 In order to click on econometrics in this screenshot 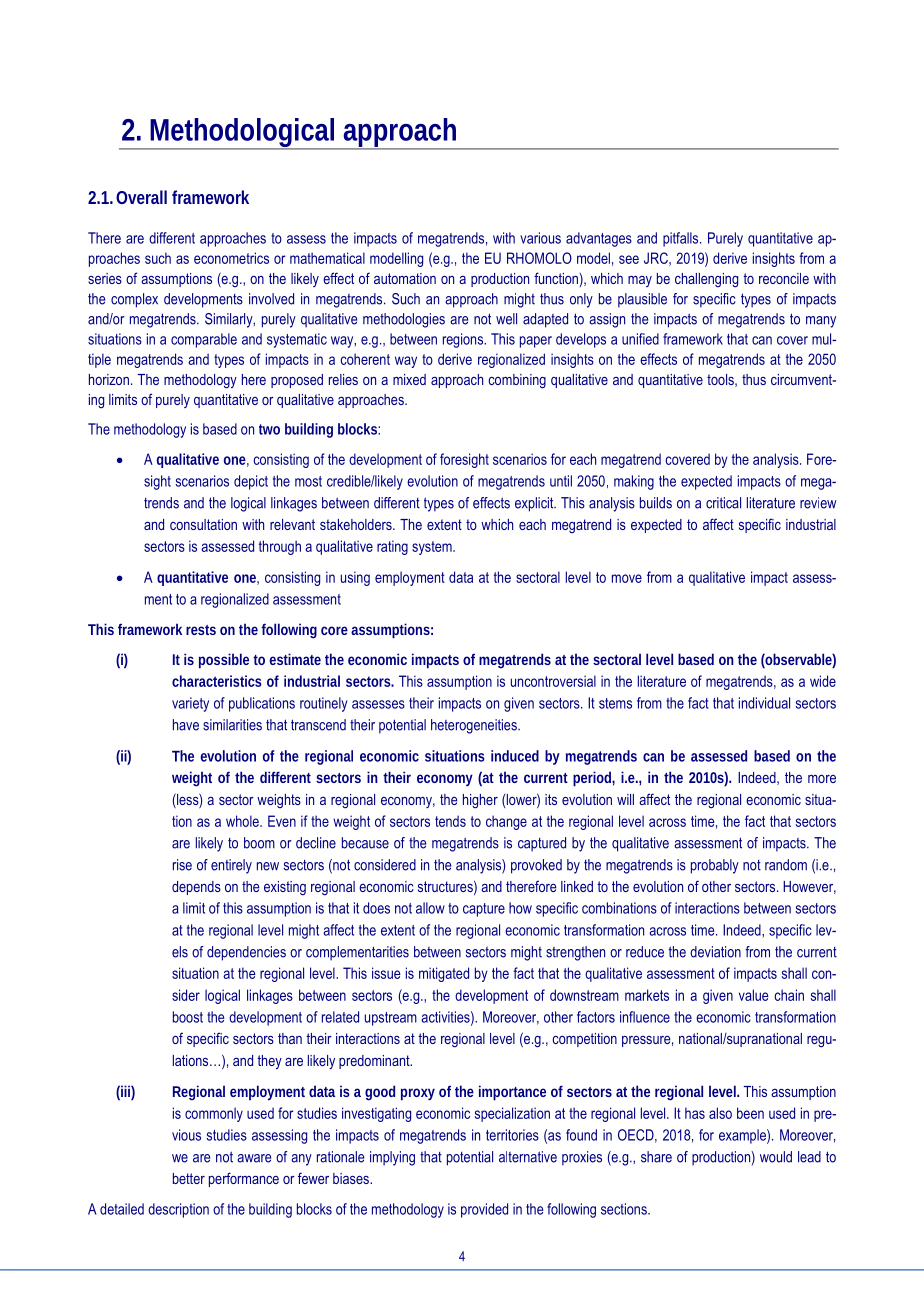, I will do `click(231, 258)`.
